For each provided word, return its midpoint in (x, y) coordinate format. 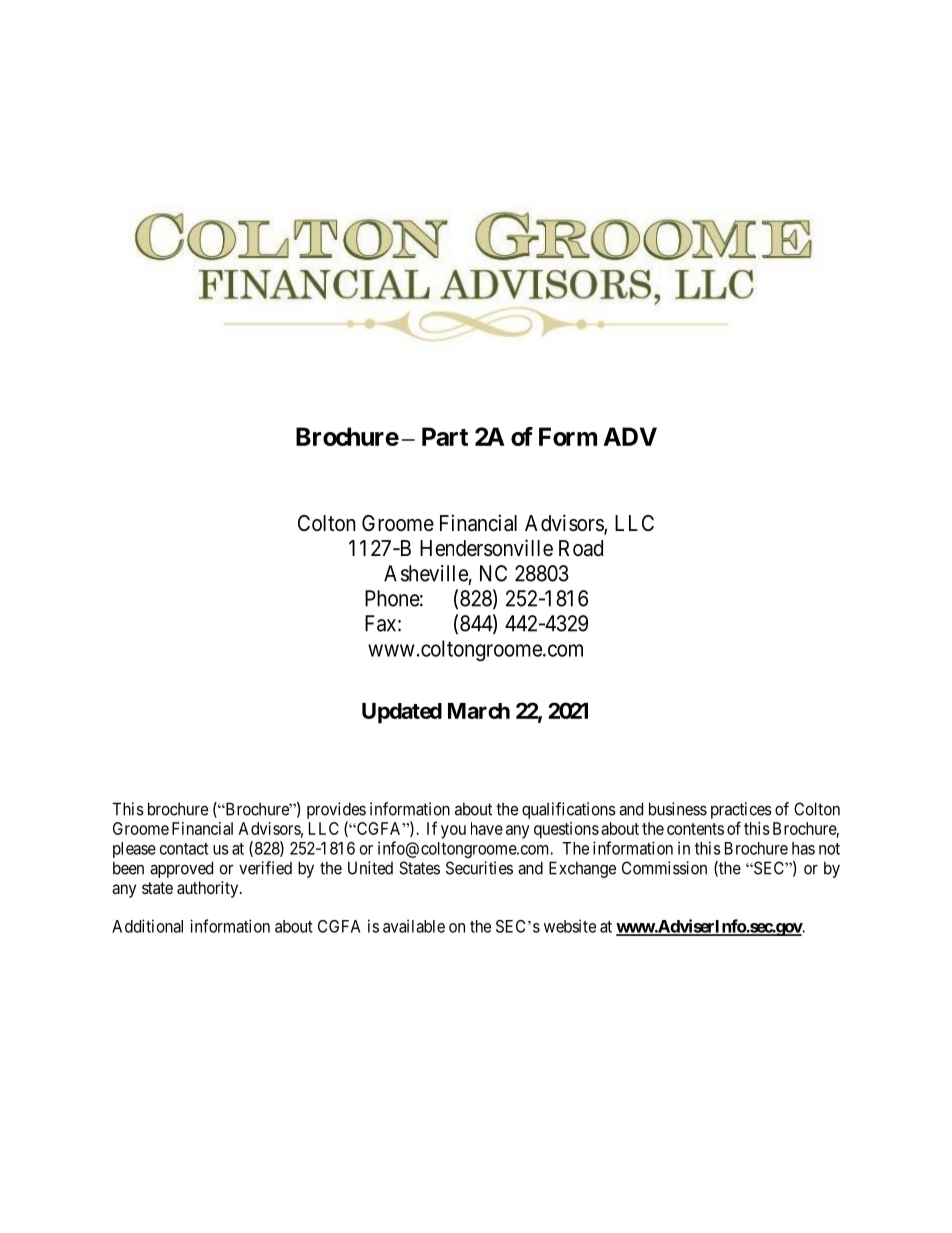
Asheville (426, 573)
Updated (402, 713)
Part (445, 436)
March (479, 711)
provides (336, 810)
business (678, 809)
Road (581, 548)
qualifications (569, 810)
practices (741, 810)
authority (209, 889)
